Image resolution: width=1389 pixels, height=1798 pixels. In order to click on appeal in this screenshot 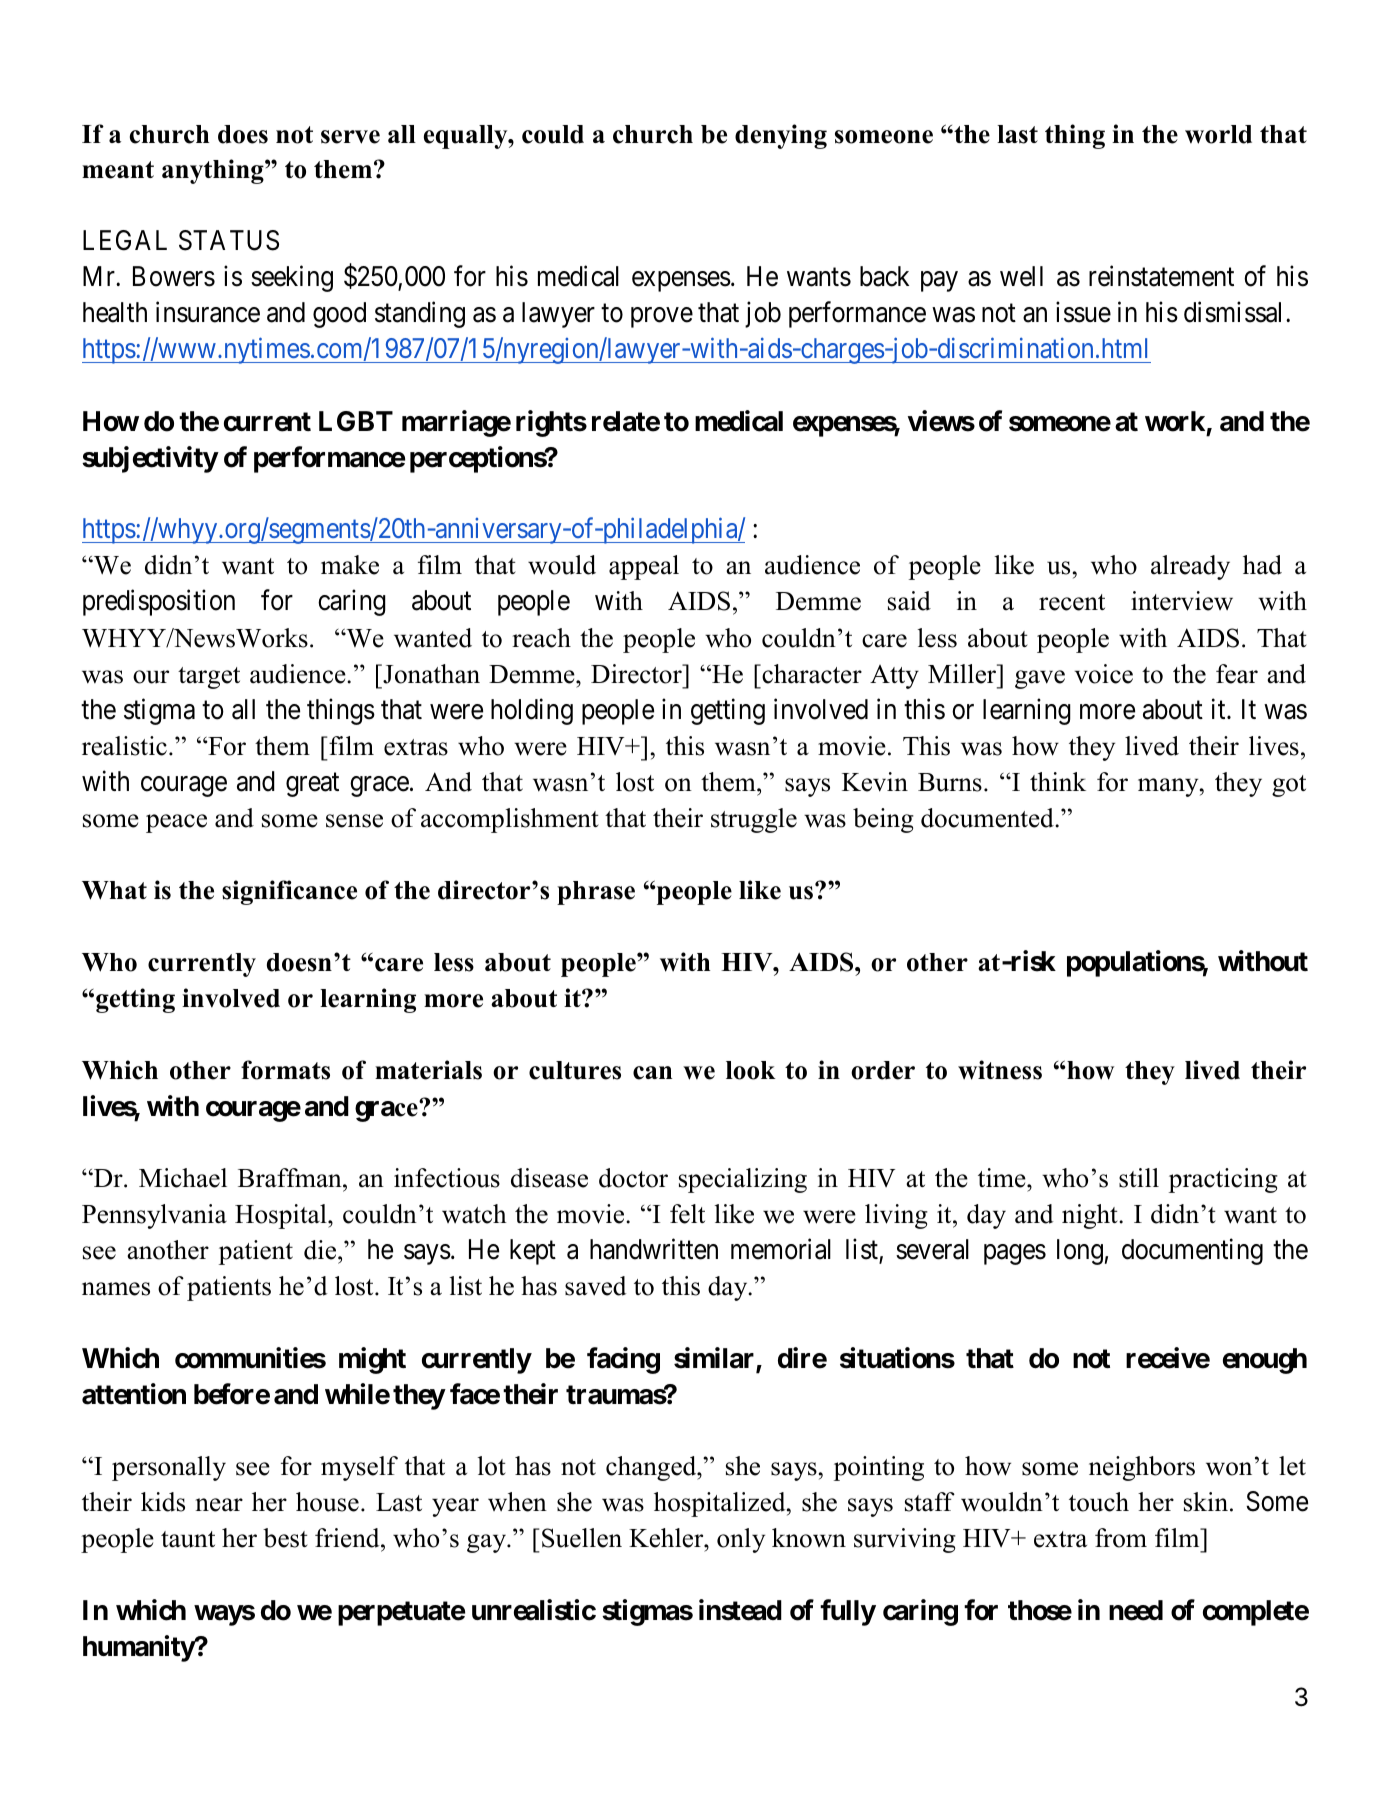, I will do `click(644, 567)`.
